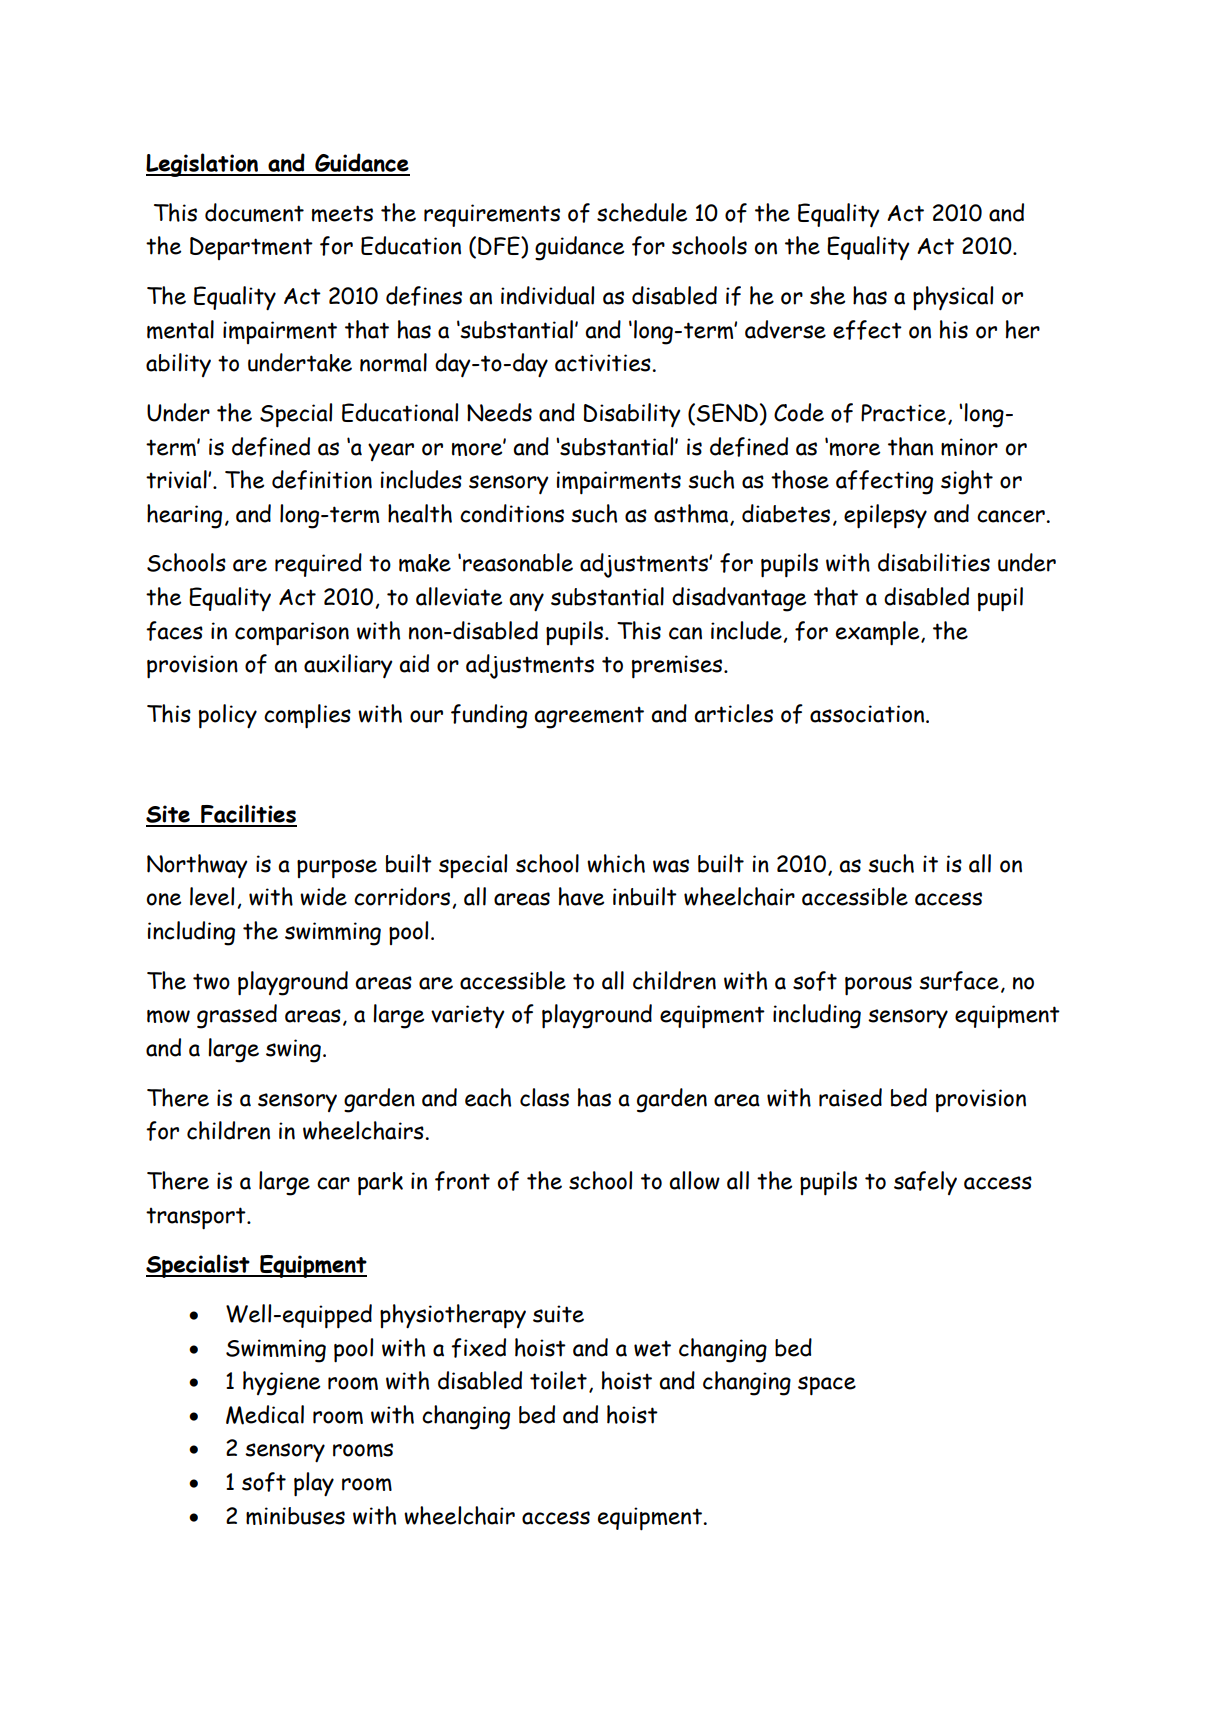  Describe the element at coordinates (642, 212) in the document. I see `schedule` at that location.
